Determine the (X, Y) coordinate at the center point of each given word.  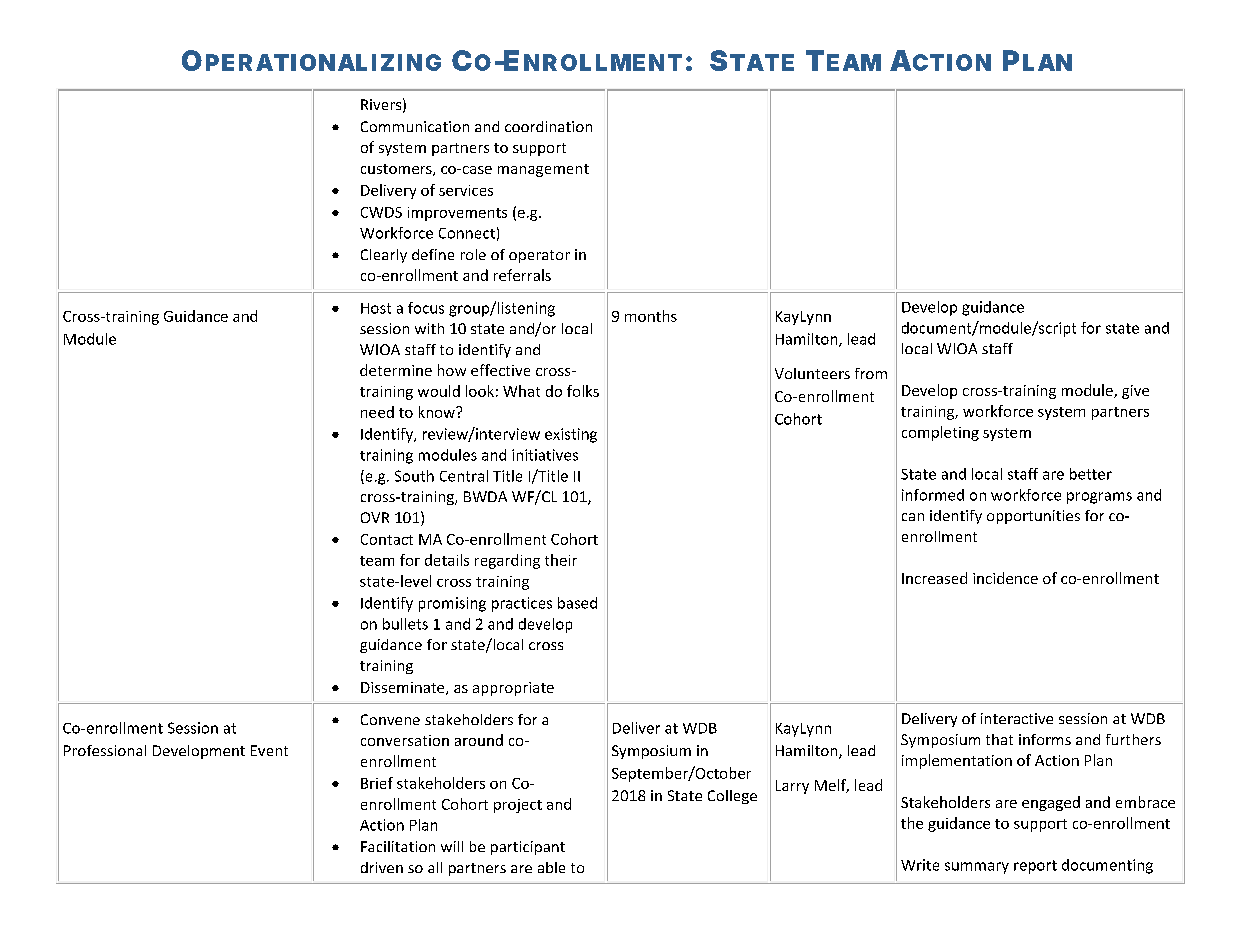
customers (397, 170)
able (551, 867)
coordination (548, 126)
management (543, 170)
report (1035, 867)
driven (382, 867)
